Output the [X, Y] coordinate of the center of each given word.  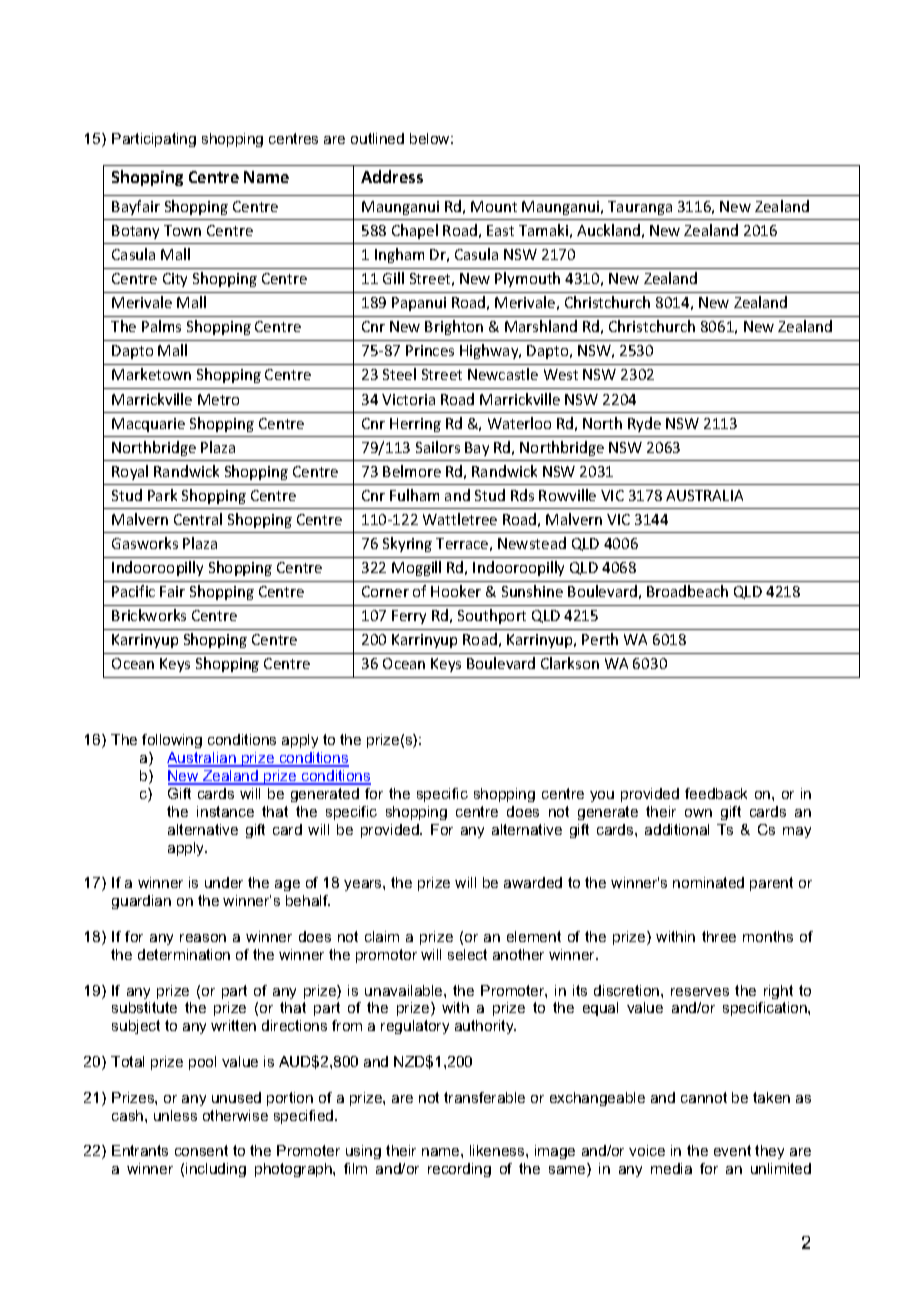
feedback [716, 793]
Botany [135, 232]
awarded [533, 882]
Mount [494, 206]
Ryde [644, 424]
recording [459, 1170]
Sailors [438, 447]
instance [225, 811]
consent [201, 1150]
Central [198, 519]
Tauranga [640, 208]
